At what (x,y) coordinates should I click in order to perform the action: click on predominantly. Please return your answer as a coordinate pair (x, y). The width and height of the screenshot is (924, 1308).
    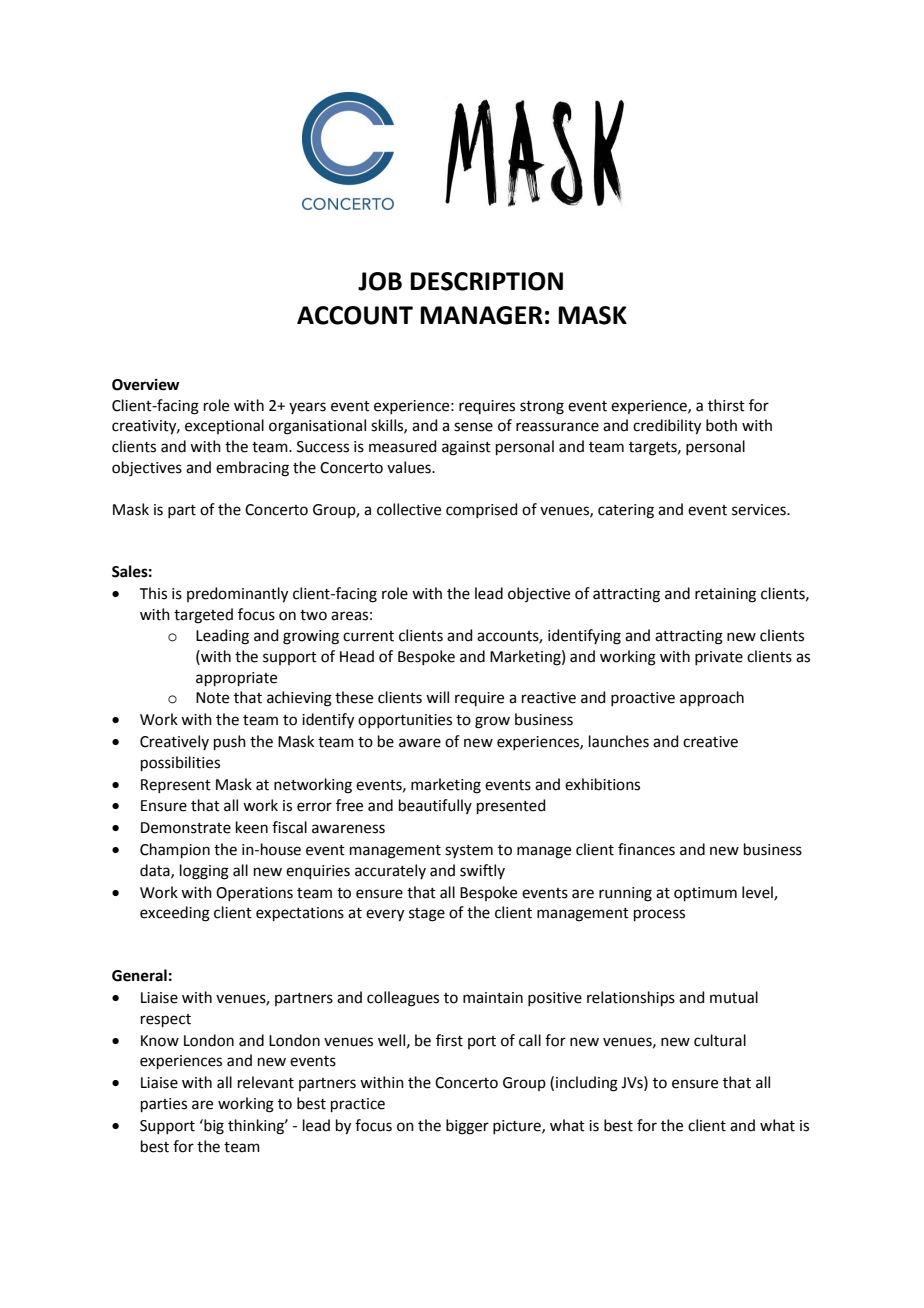
    Looking at the image, I should click on (237, 595).
